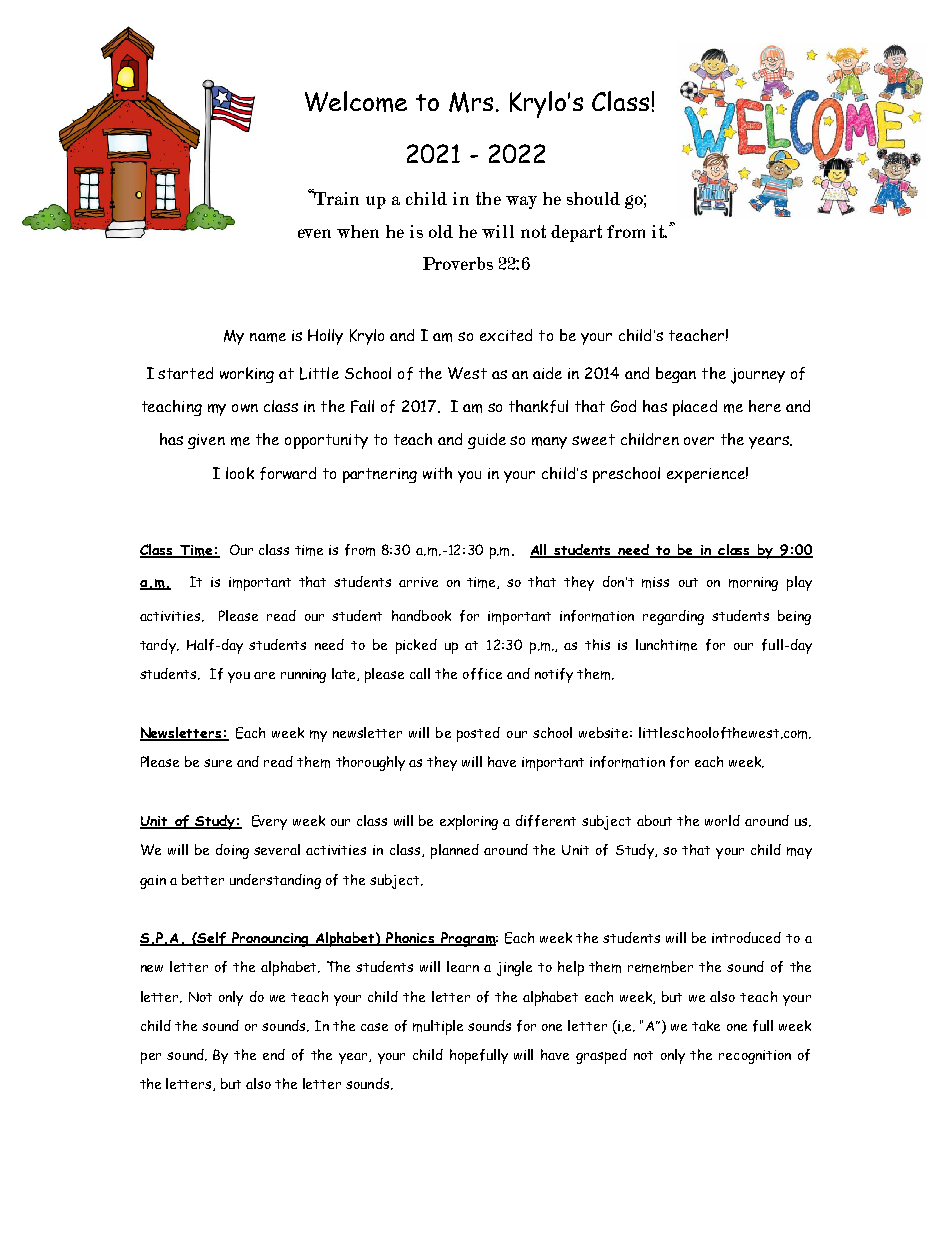 This screenshot has width=952, height=1233. I want to click on doing, so click(232, 851).
